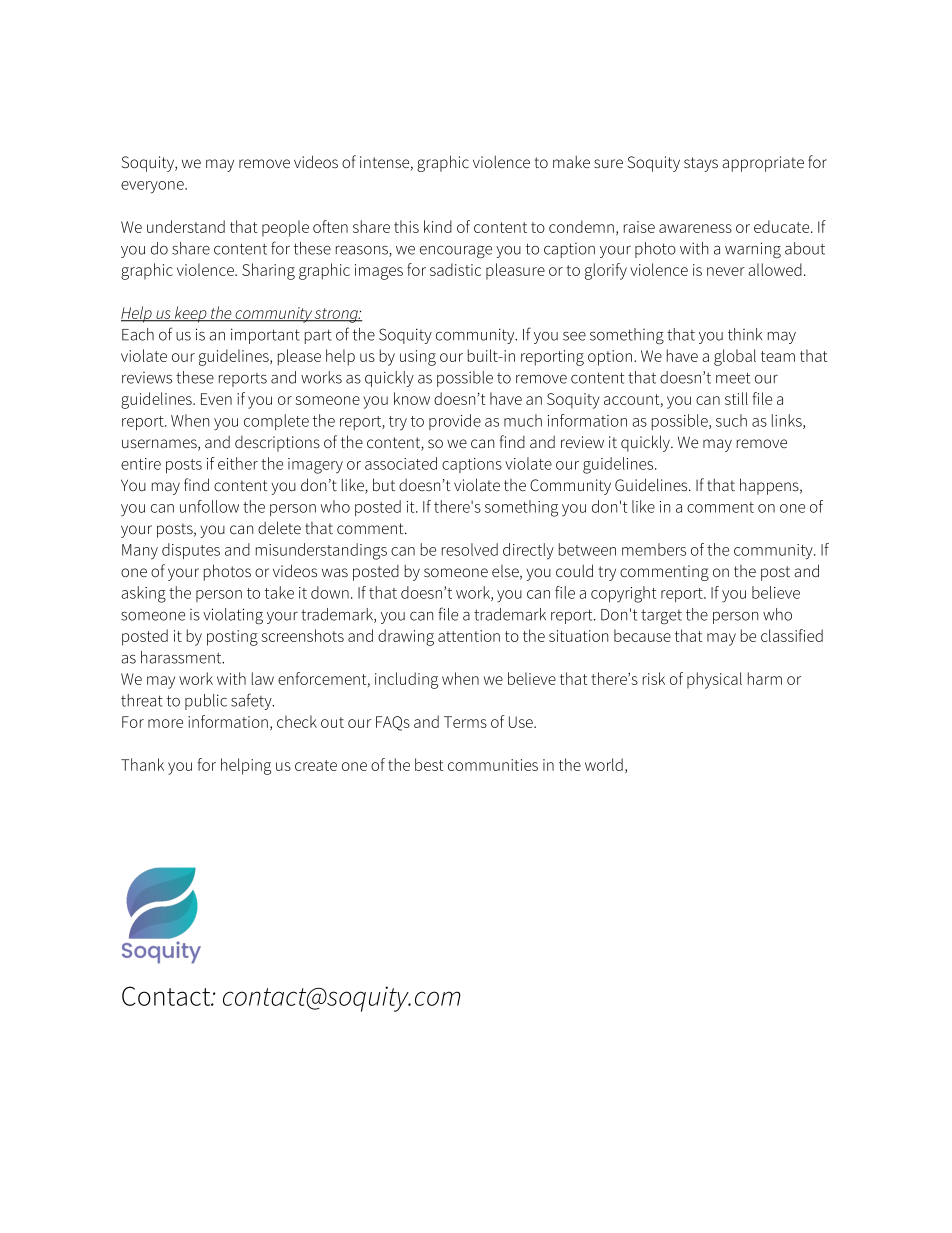  What do you see at coordinates (238, 463) in the image?
I see `either` at bounding box center [238, 463].
